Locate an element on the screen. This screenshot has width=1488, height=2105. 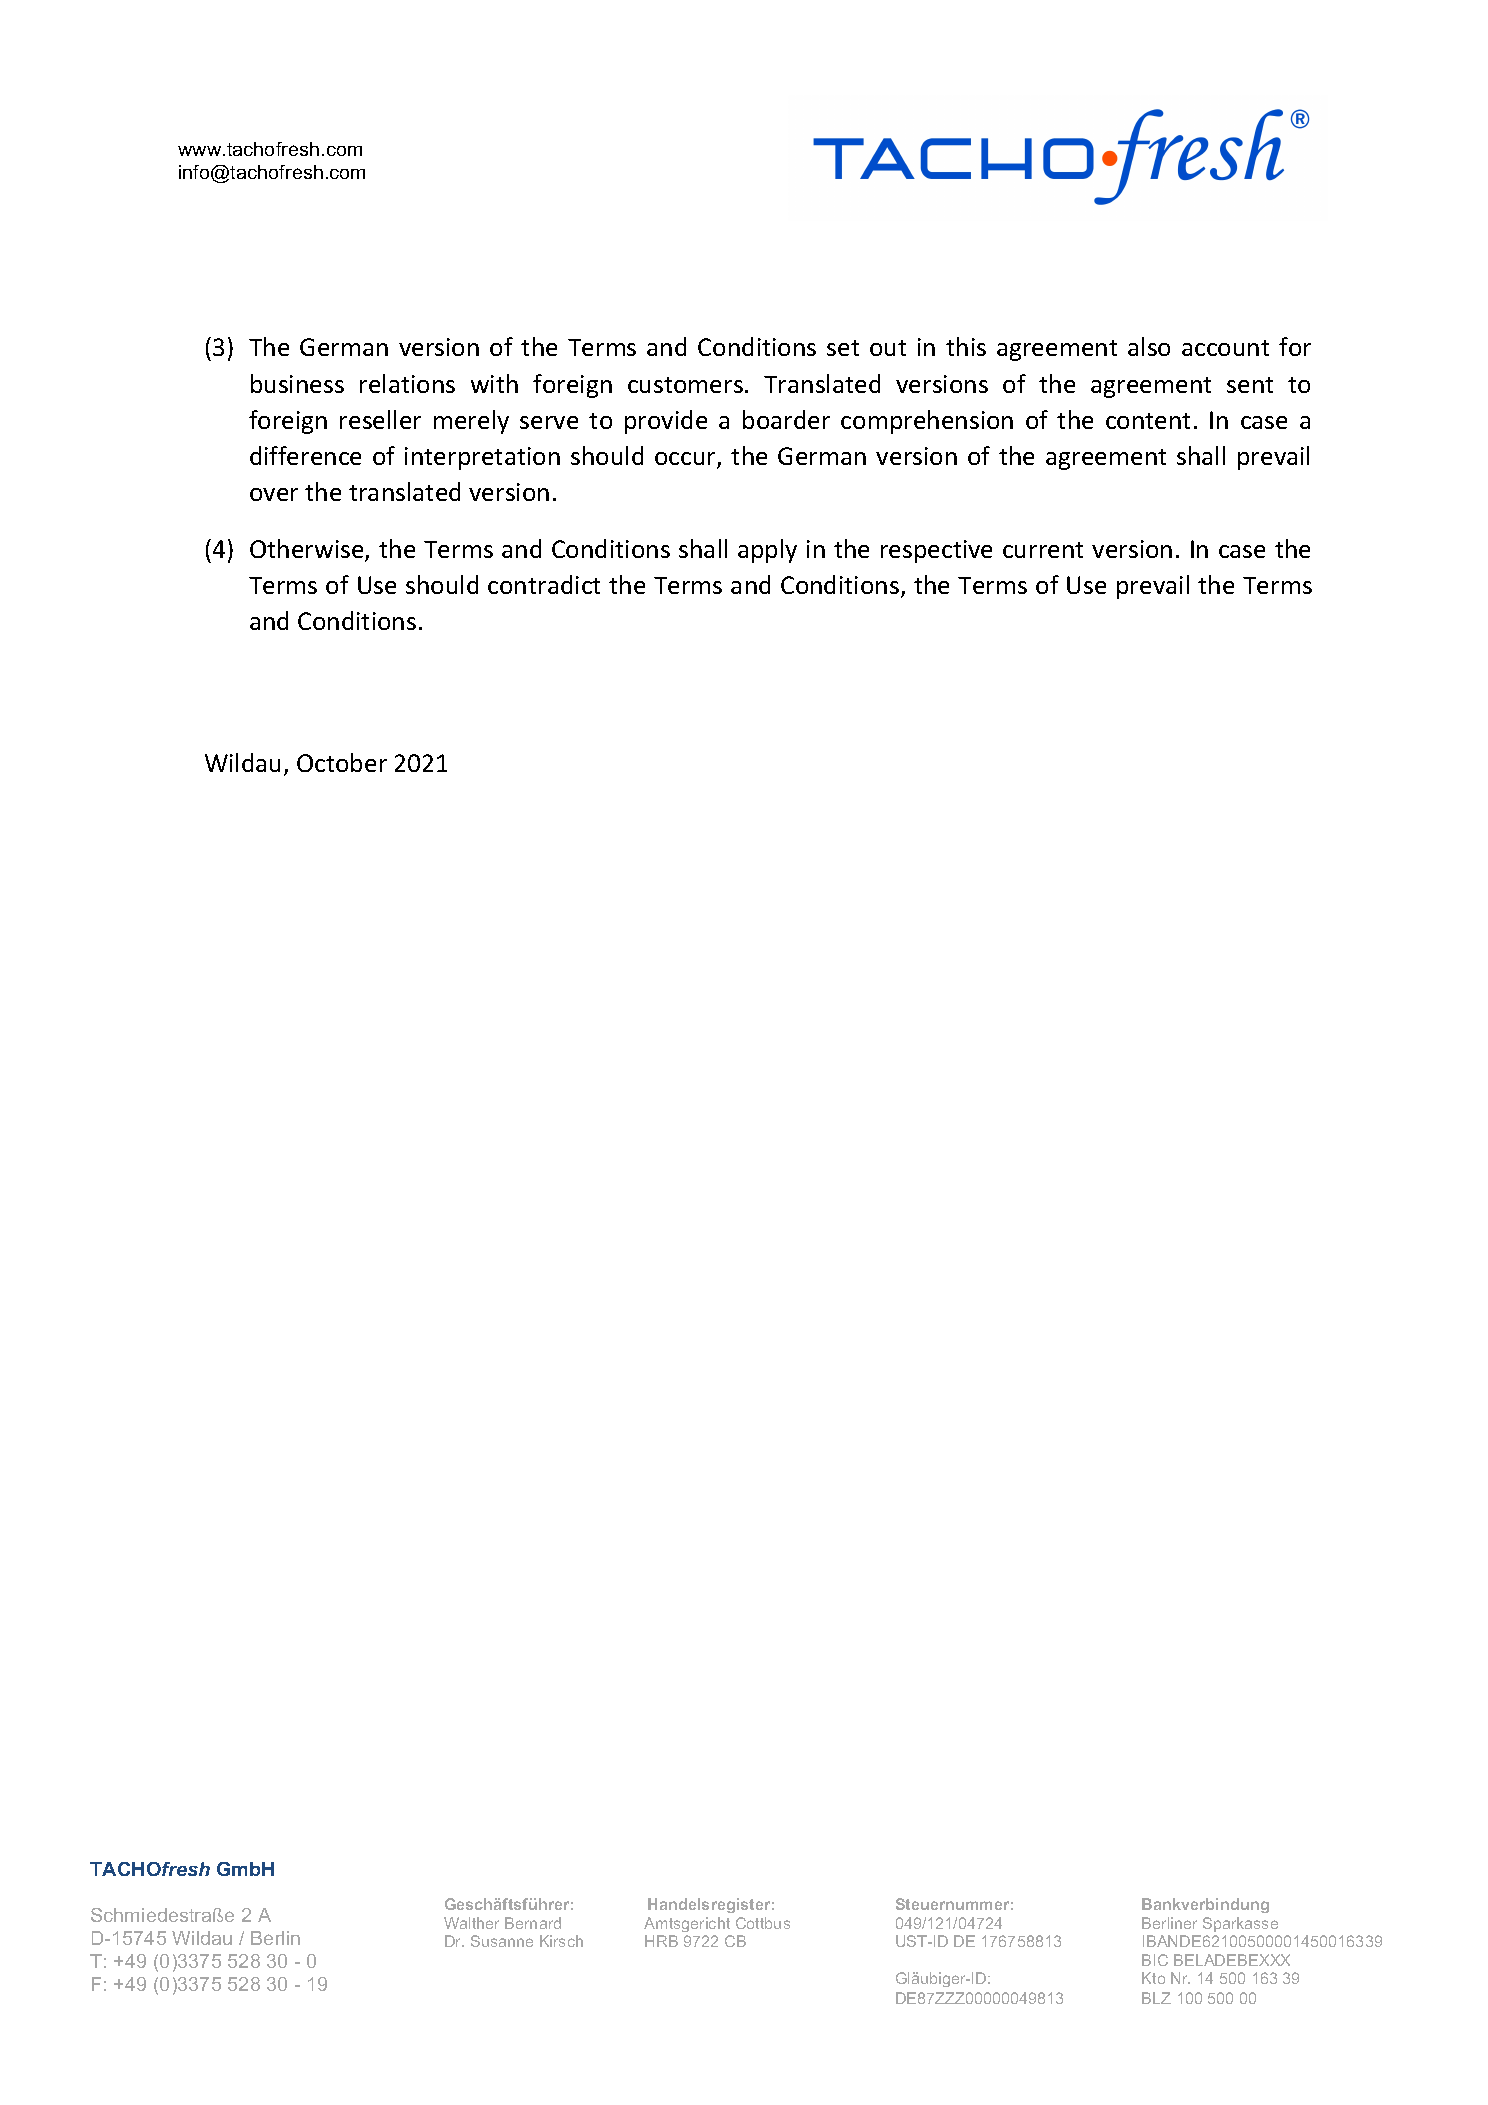
HRB is located at coordinates (661, 1941).
